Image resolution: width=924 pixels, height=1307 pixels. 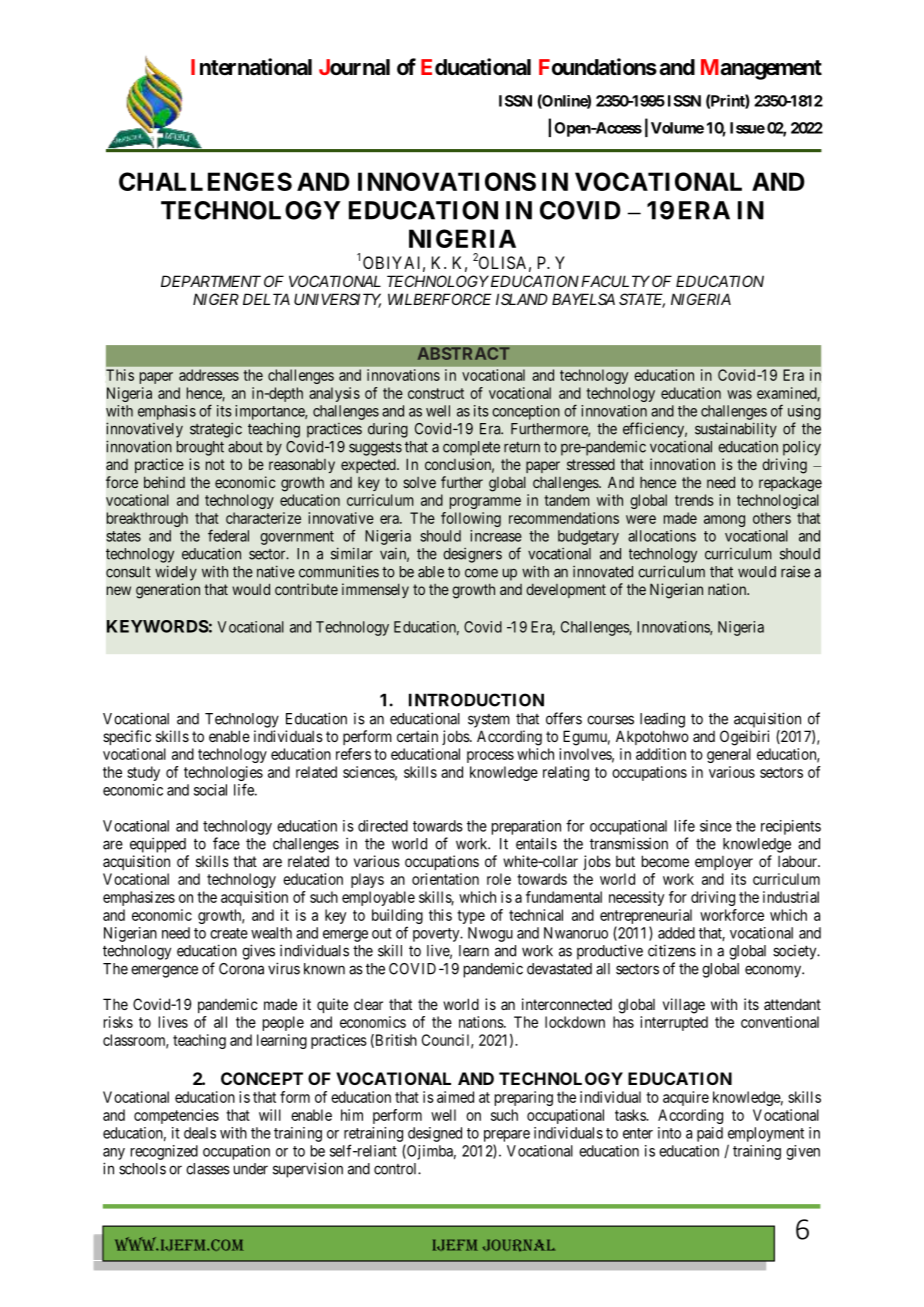 I want to click on designed, so click(x=435, y=1134).
